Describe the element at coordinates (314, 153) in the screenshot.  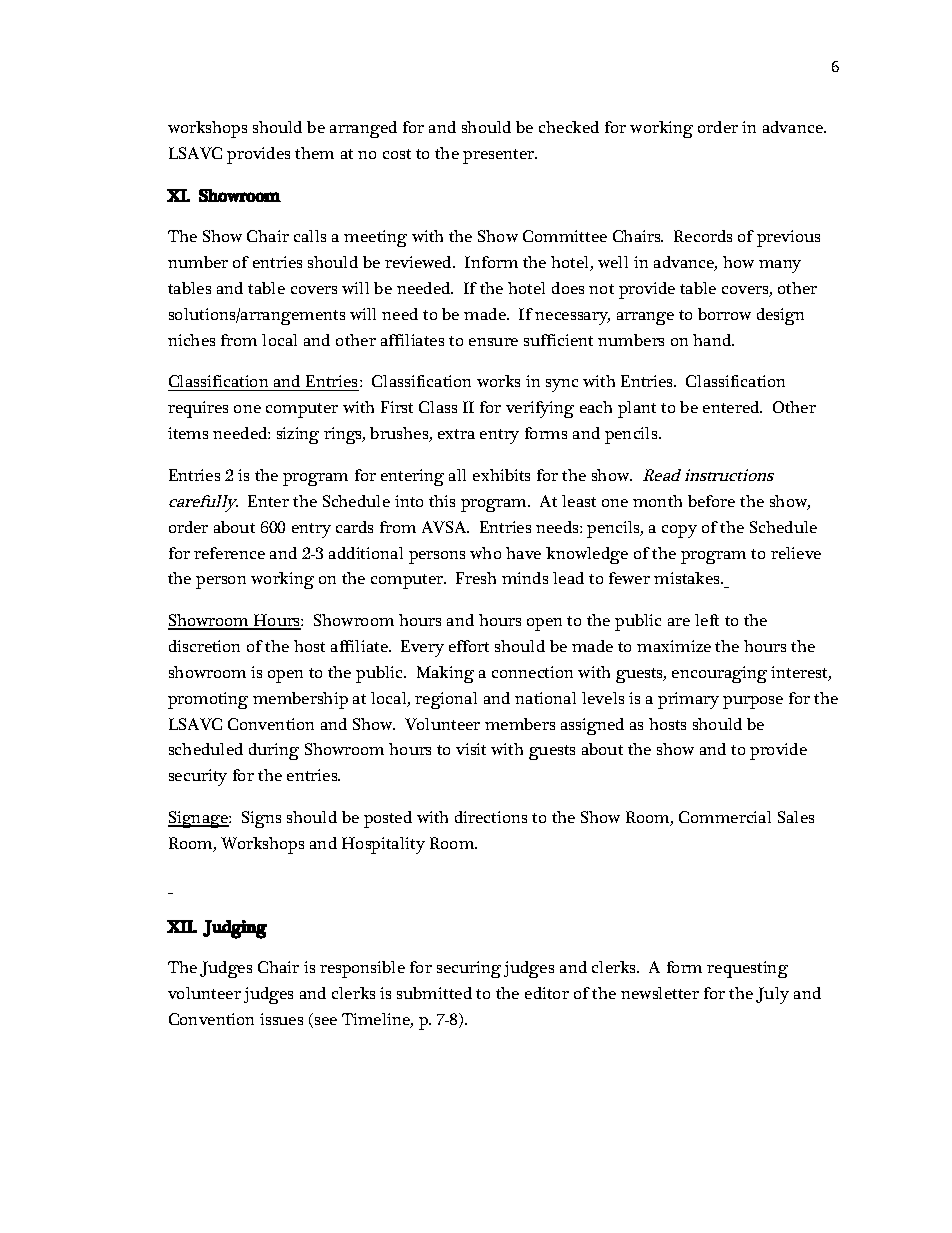
I see `them` at that location.
